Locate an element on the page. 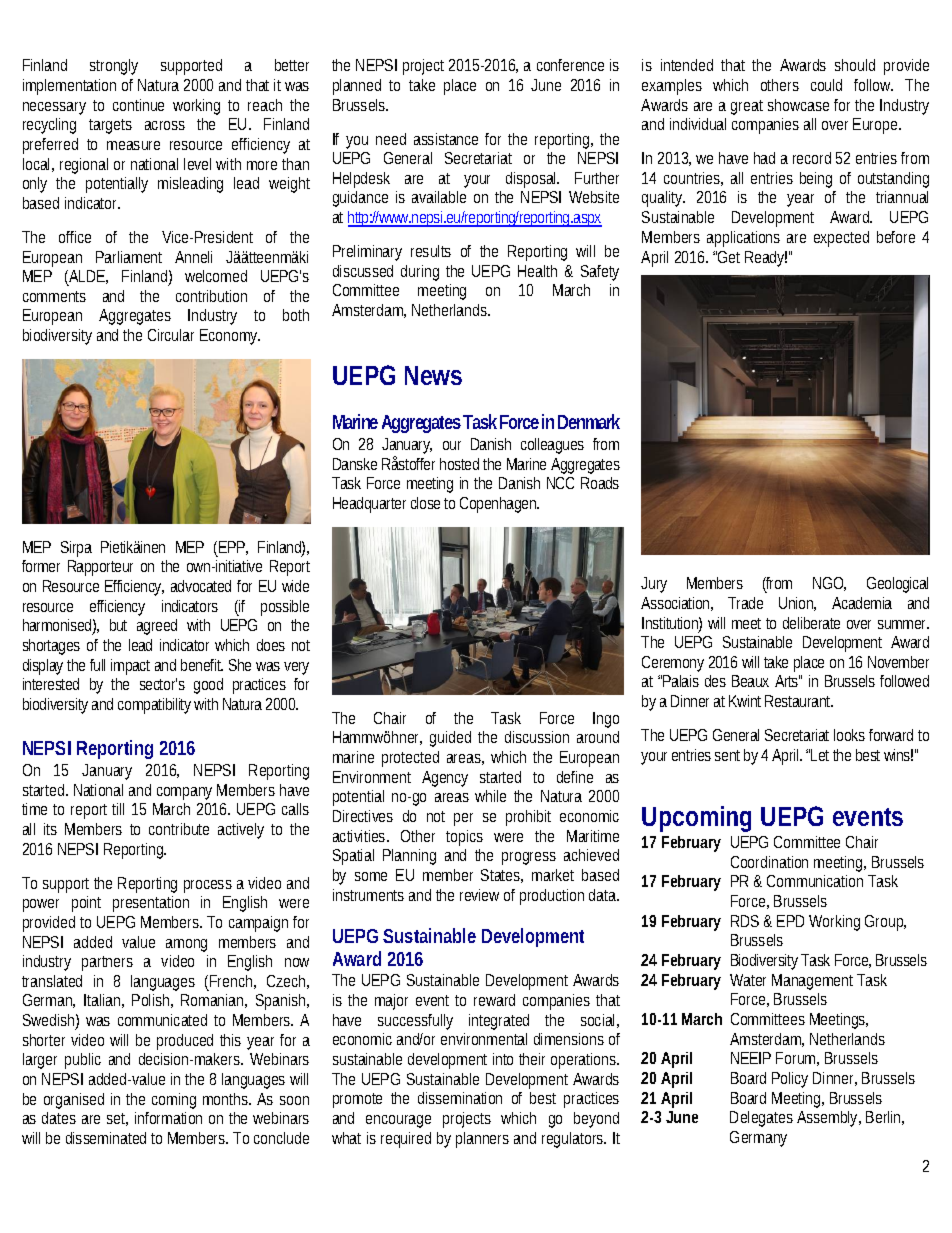  continue is located at coordinates (138, 105).
